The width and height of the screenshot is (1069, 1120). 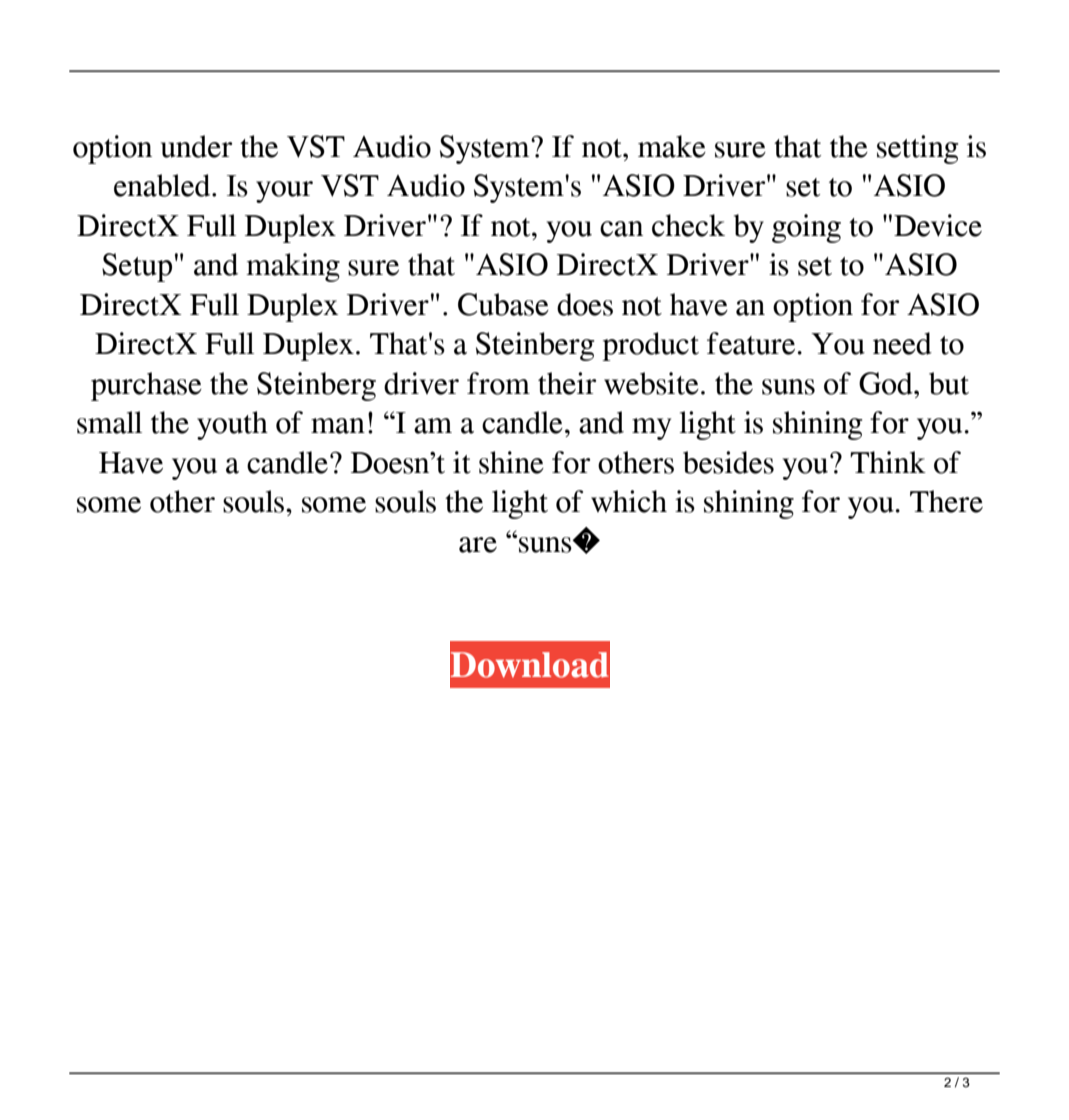 What do you see at coordinates (918, 149) in the screenshot?
I see `setting` at bounding box center [918, 149].
